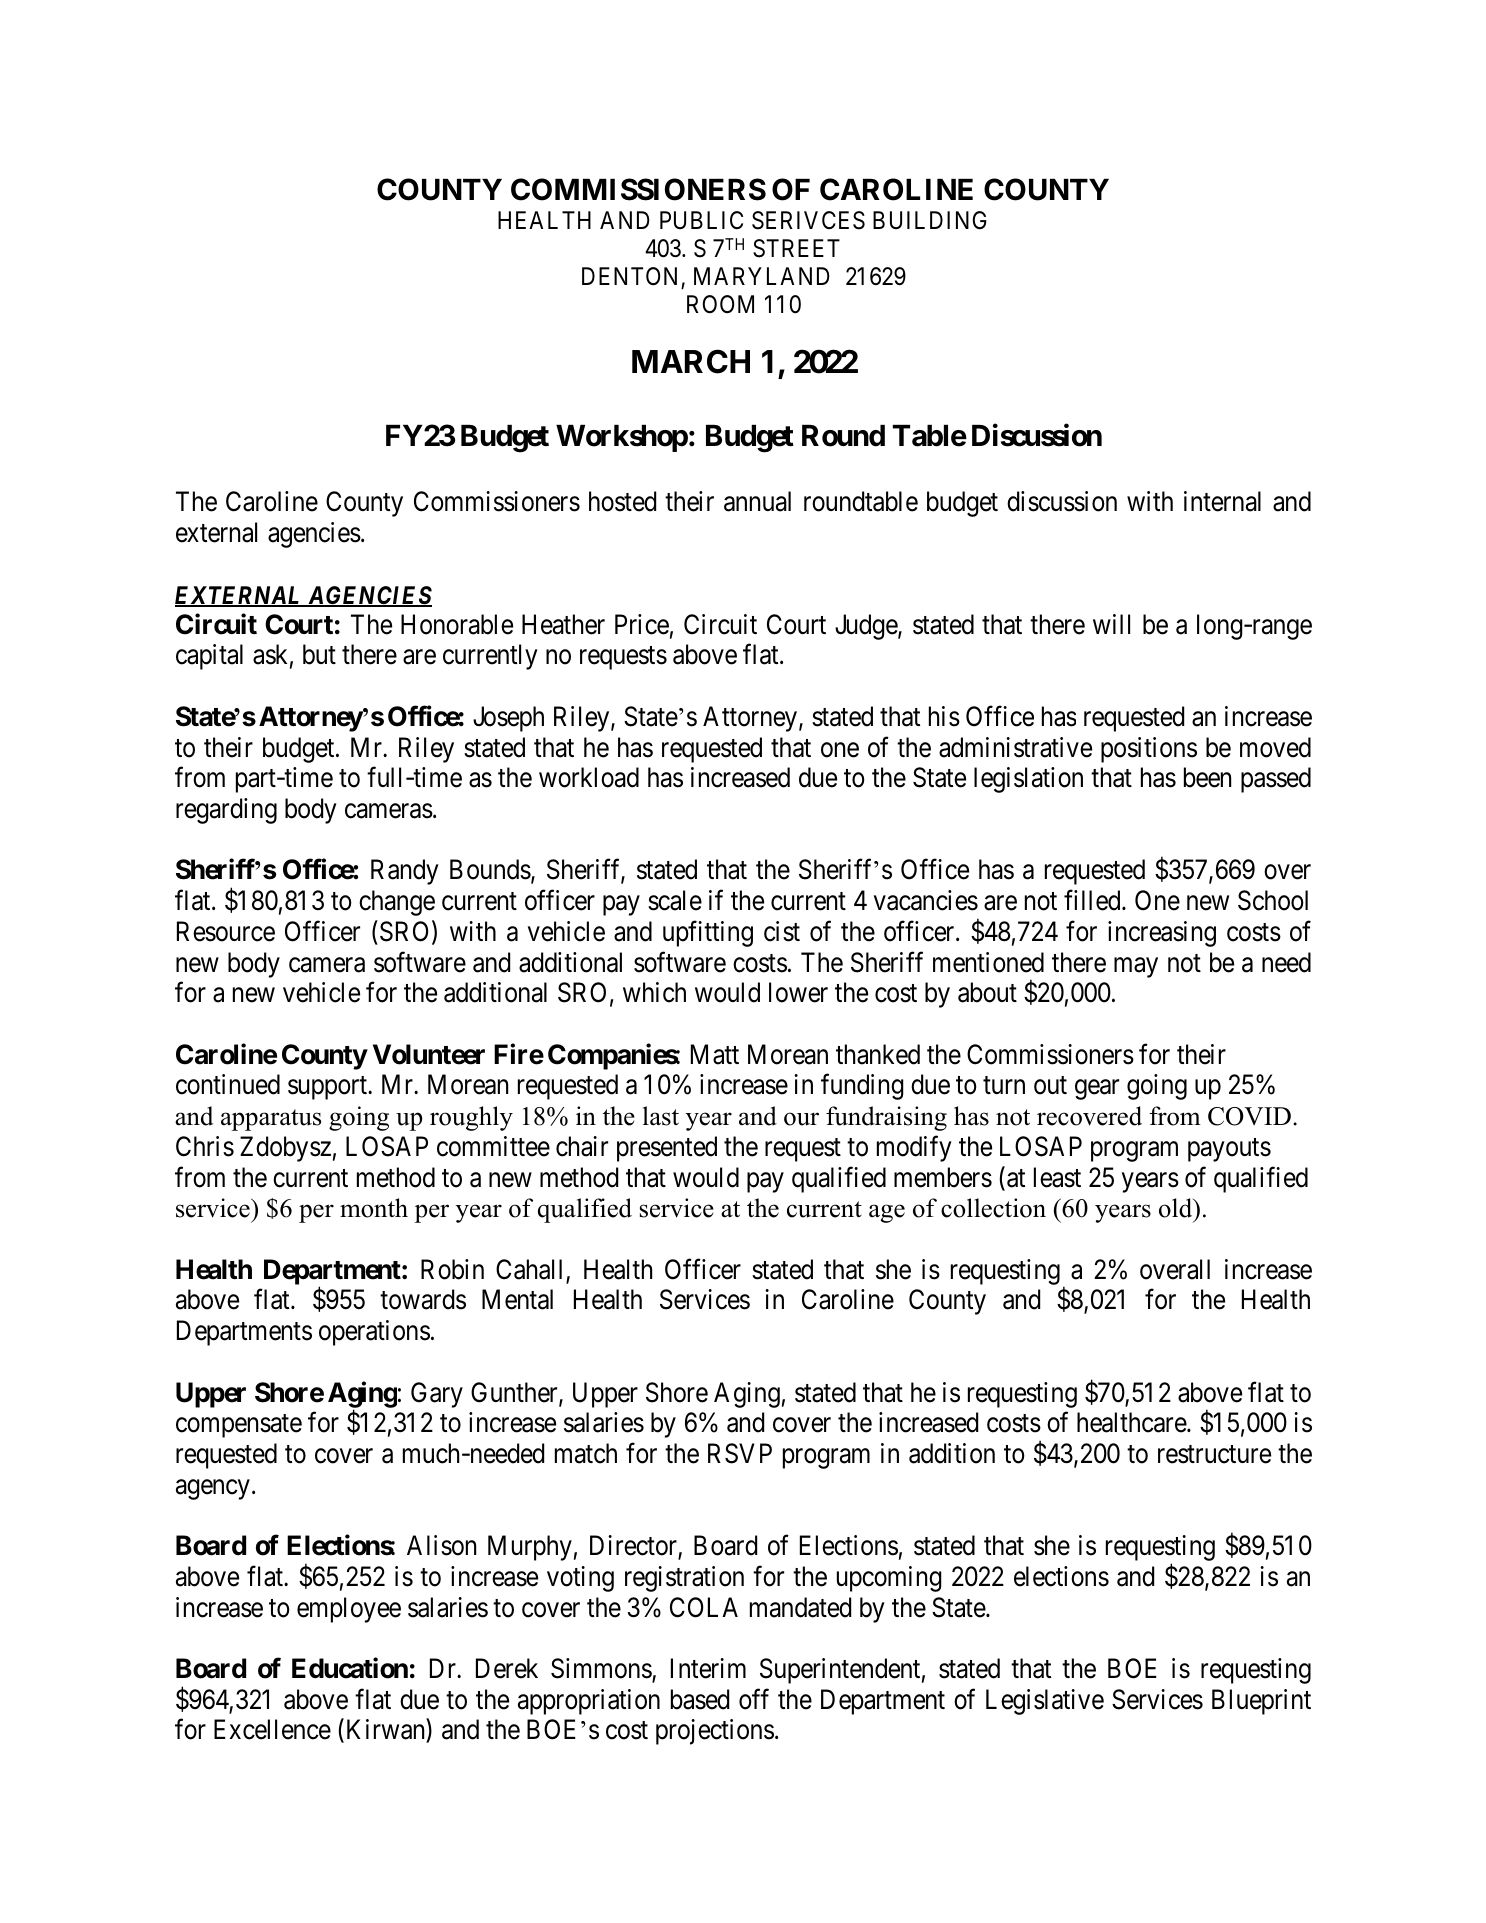 The width and height of the image is (1486, 1923). Describe the element at coordinates (740, 1453) in the image. I see `RSVP` at that location.
